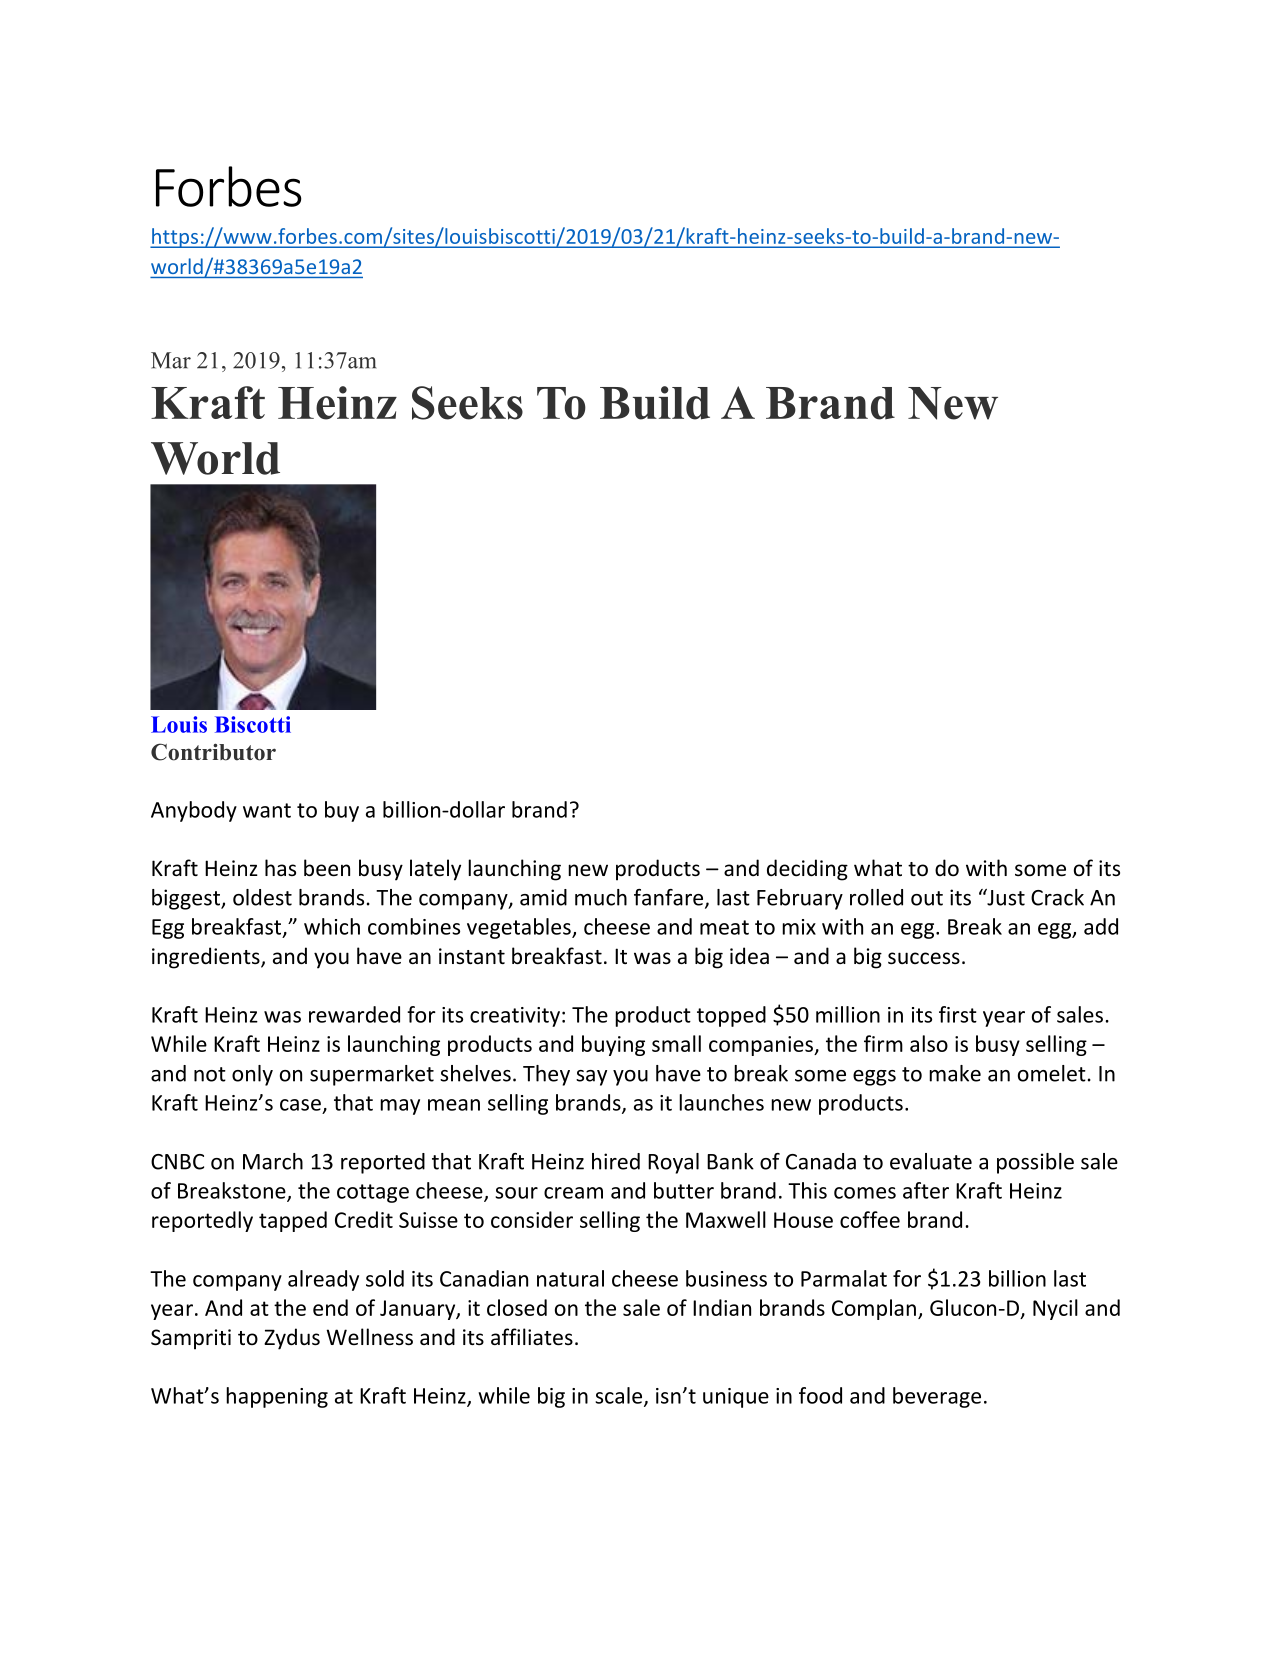 The width and height of the document is (1279, 1655). What do you see at coordinates (749, 956) in the document?
I see `idea` at bounding box center [749, 956].
